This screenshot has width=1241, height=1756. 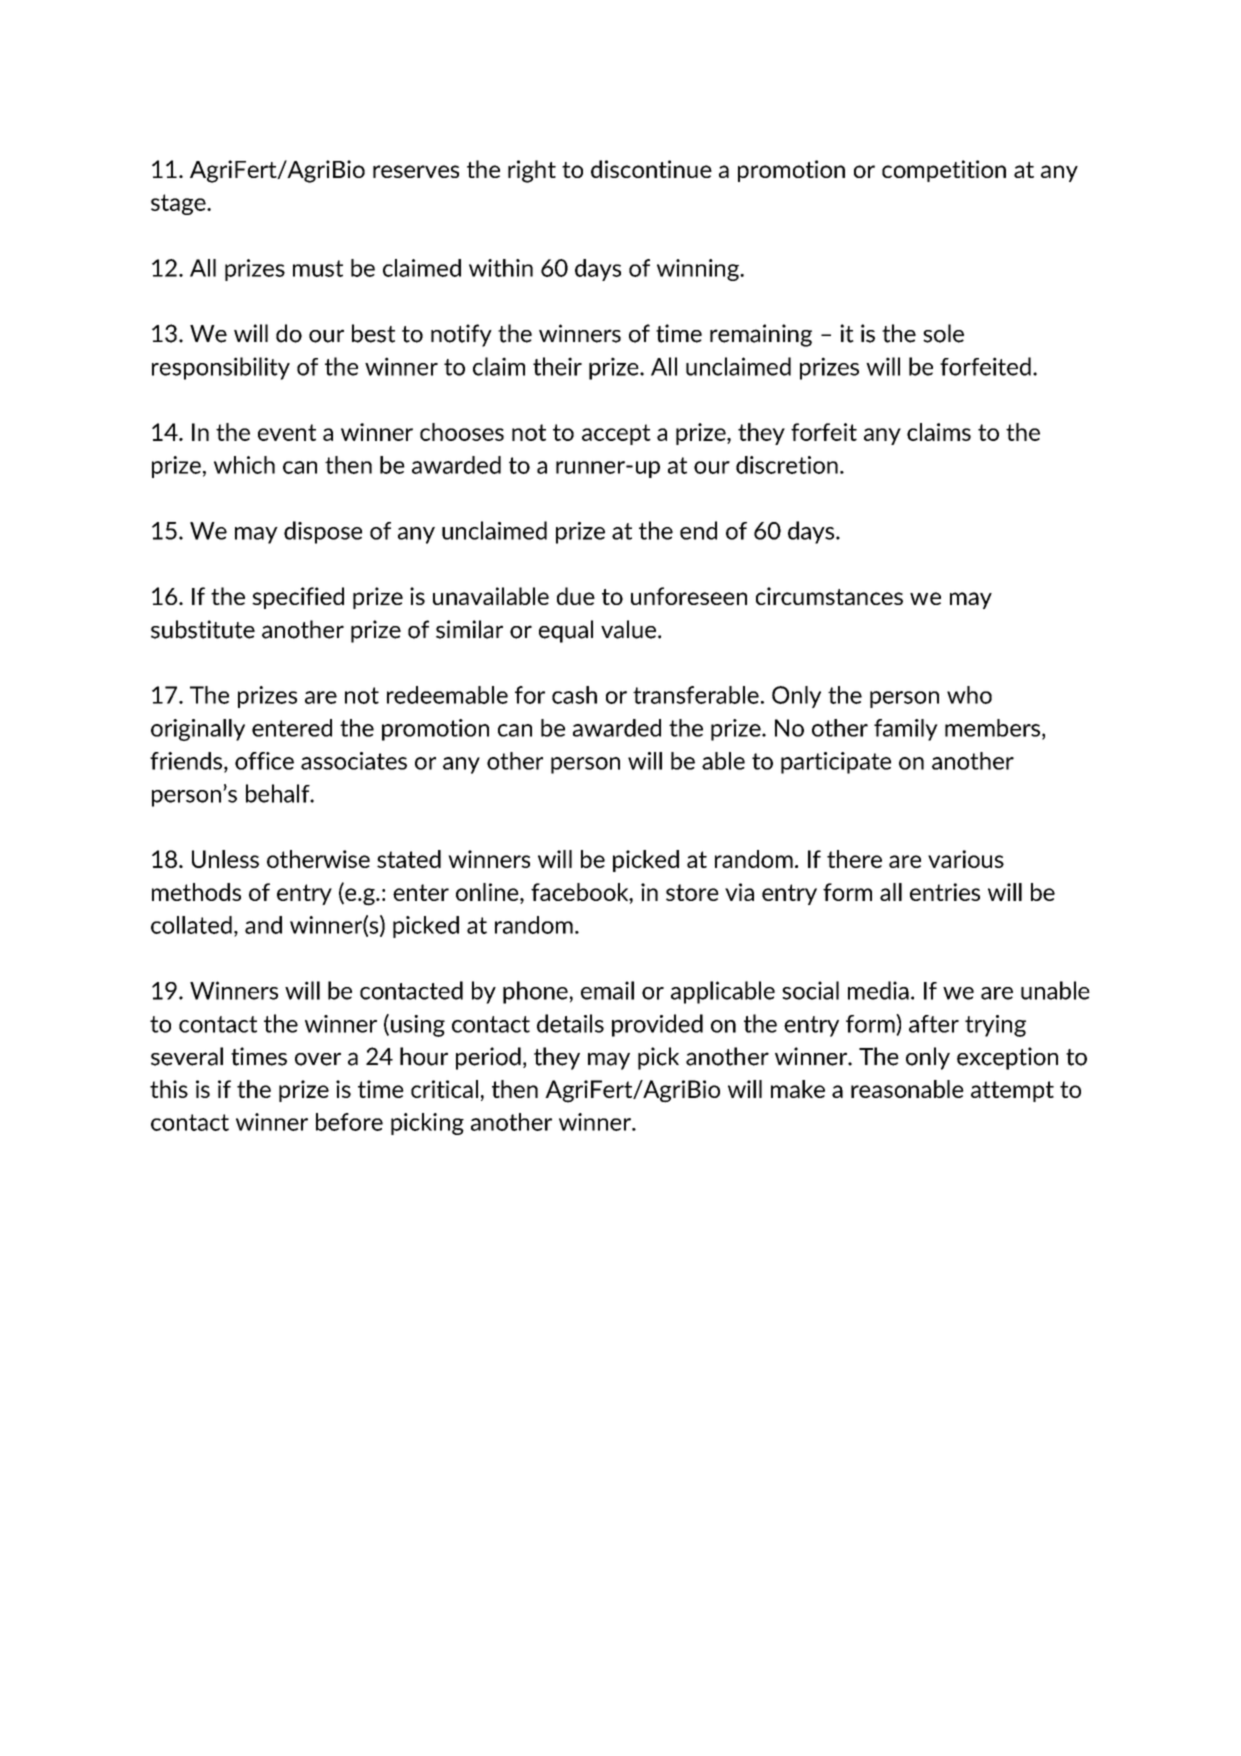 I want to click on responsibility, so click(x=221, y=368).
